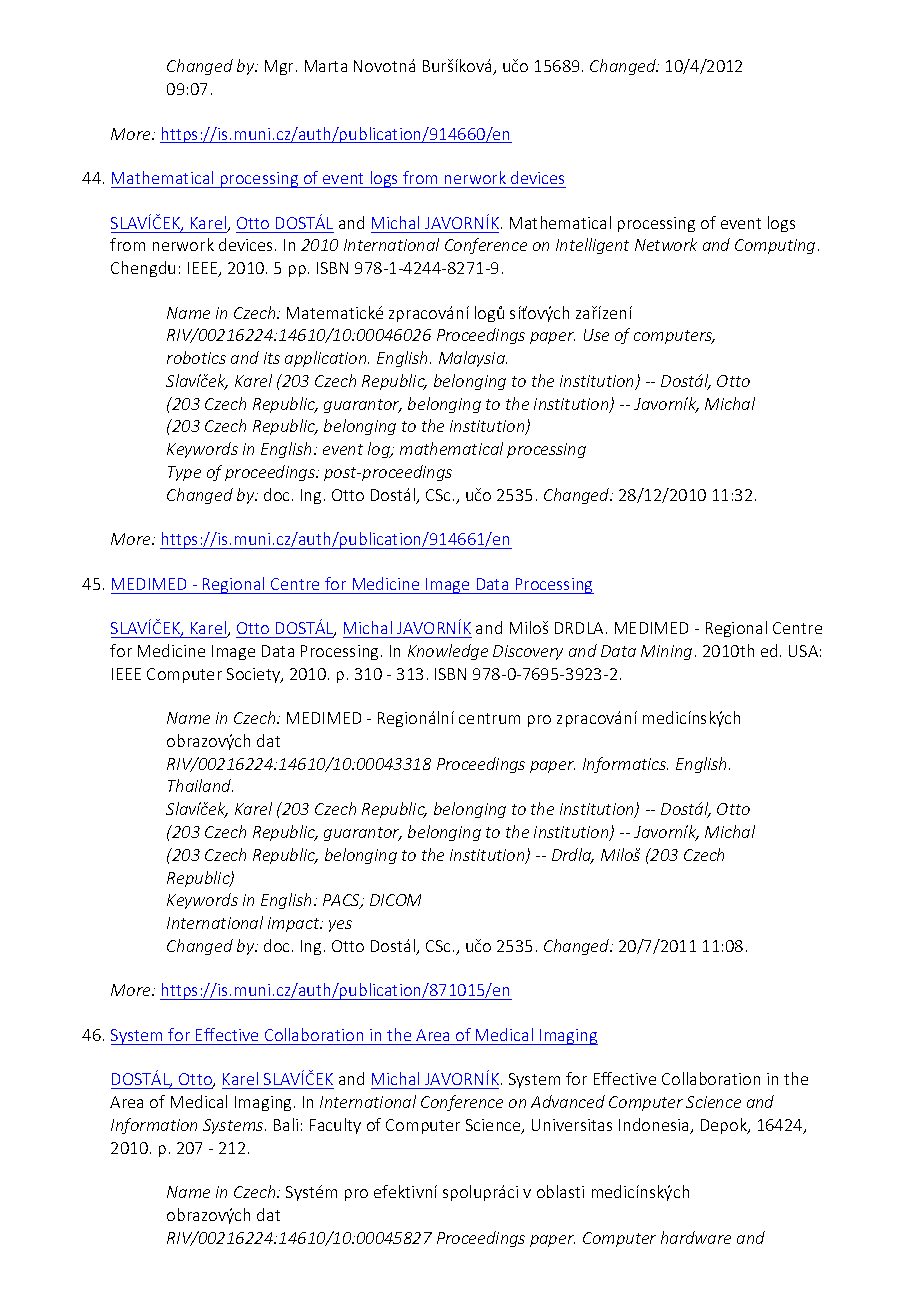 The image size is (924, 1308). Describe the element at coordinates (335, 1126) in the document. I see `Faculty` at that location.
